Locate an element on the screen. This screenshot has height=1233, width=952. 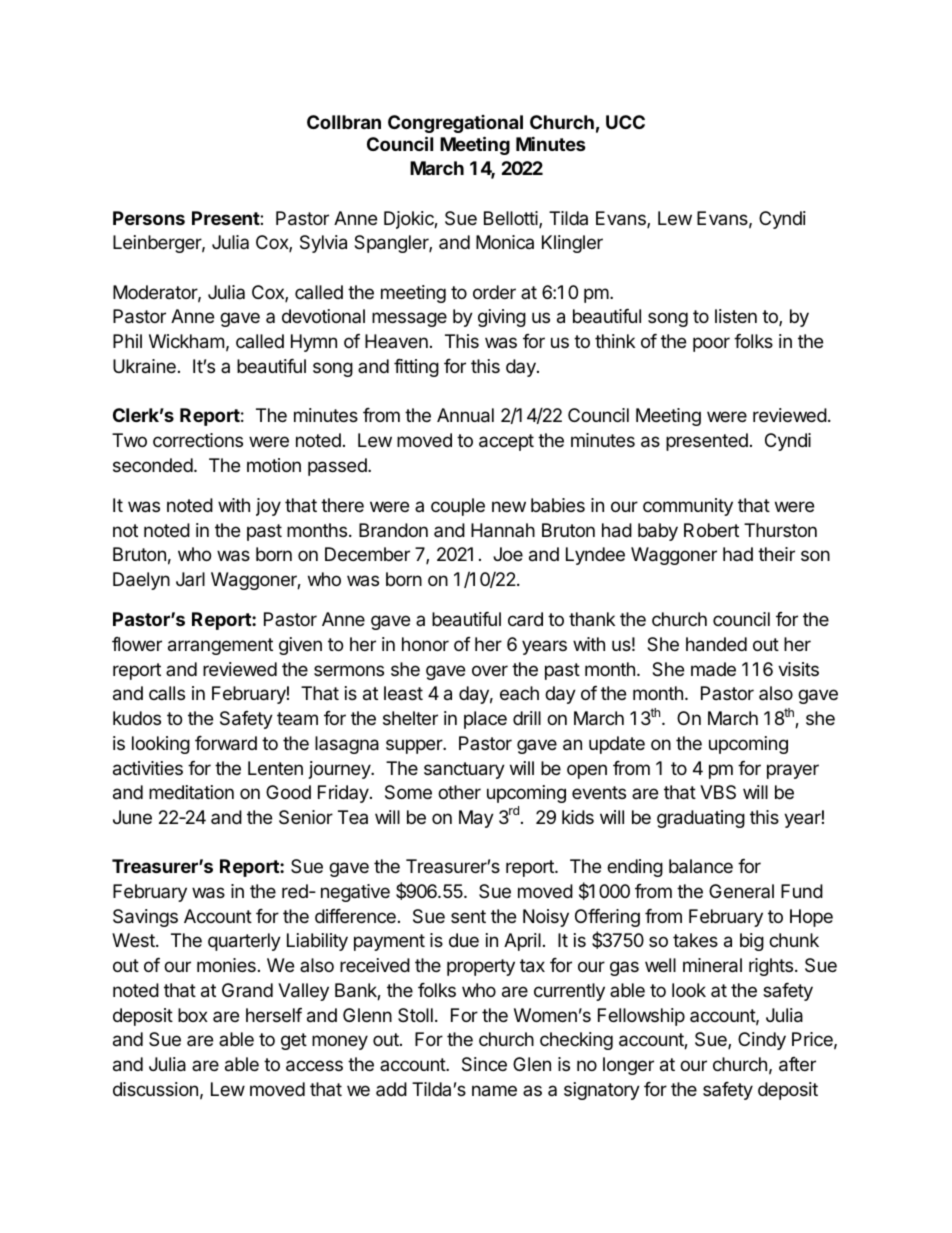
poor is located at coordinates (711, 344).
